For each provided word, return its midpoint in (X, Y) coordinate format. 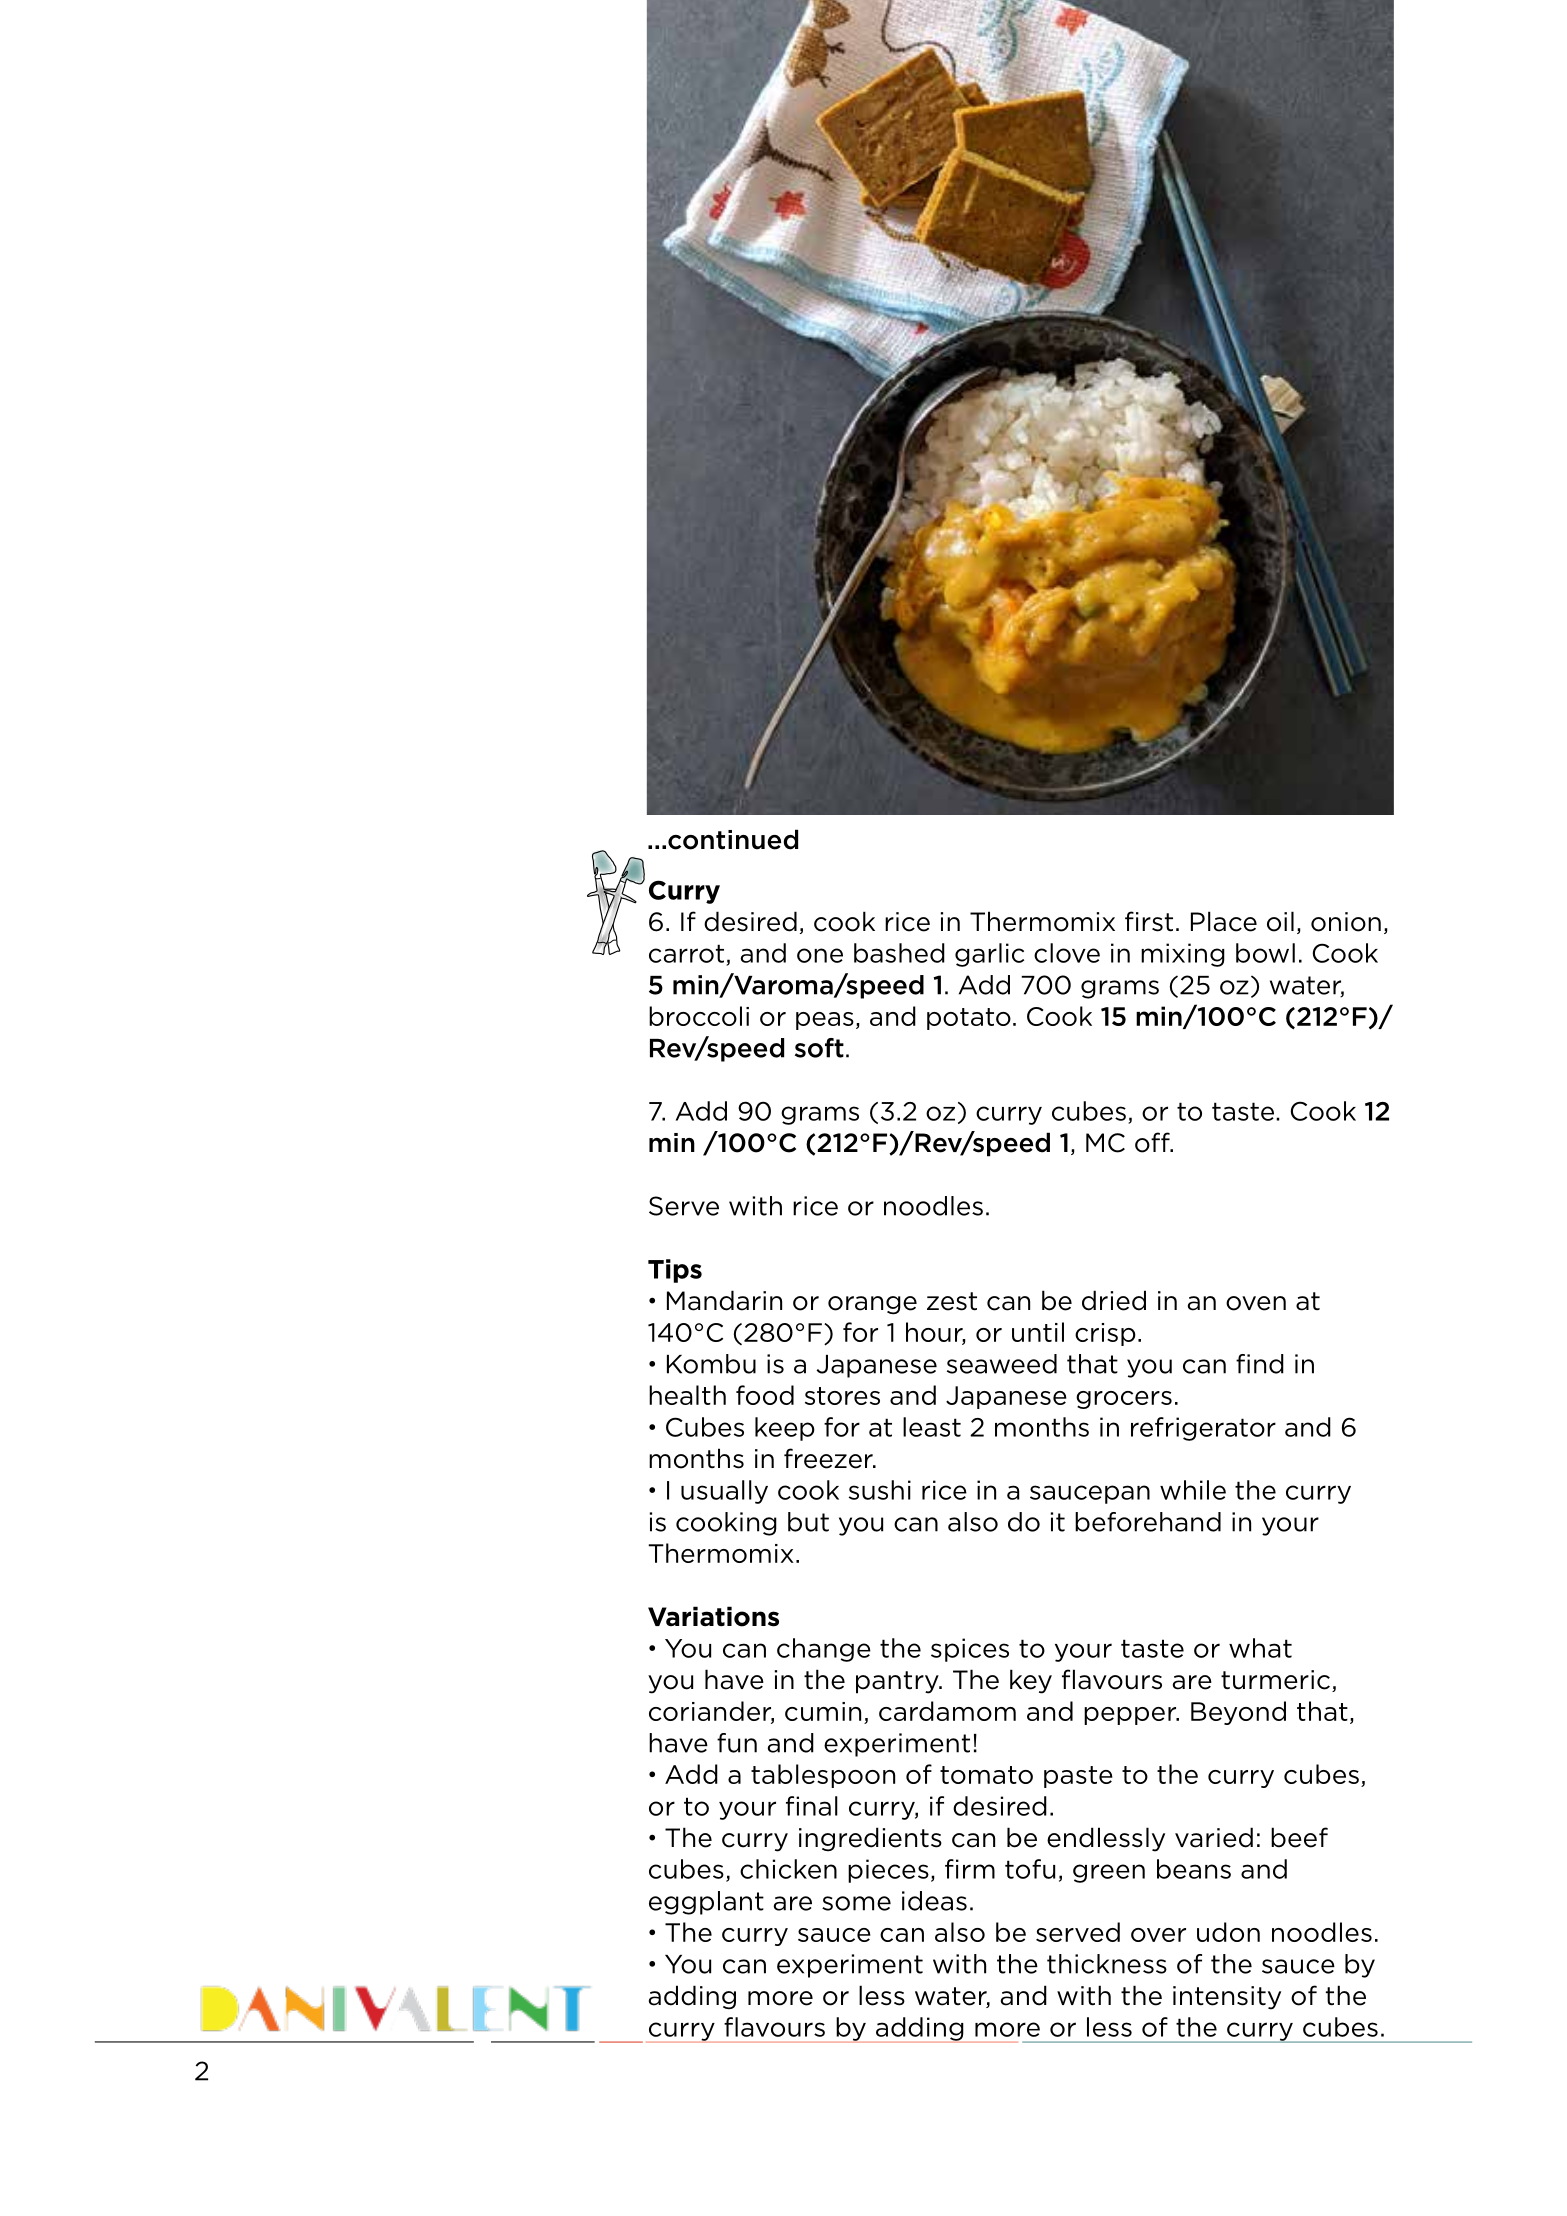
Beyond (1238, 1713)
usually (724, 1492)
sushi (880, 1490)
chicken (788, 1869)
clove (1067, 953)
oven (1256, 1303)
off (1153, 1142)
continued (733, 839)
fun (737, 1743)
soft (819, 1048)
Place (1224, 921)
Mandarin (724, 1300)
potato (969, 1019)
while (1193, 1490)
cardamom (947, 1711)
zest (952, 1301)
